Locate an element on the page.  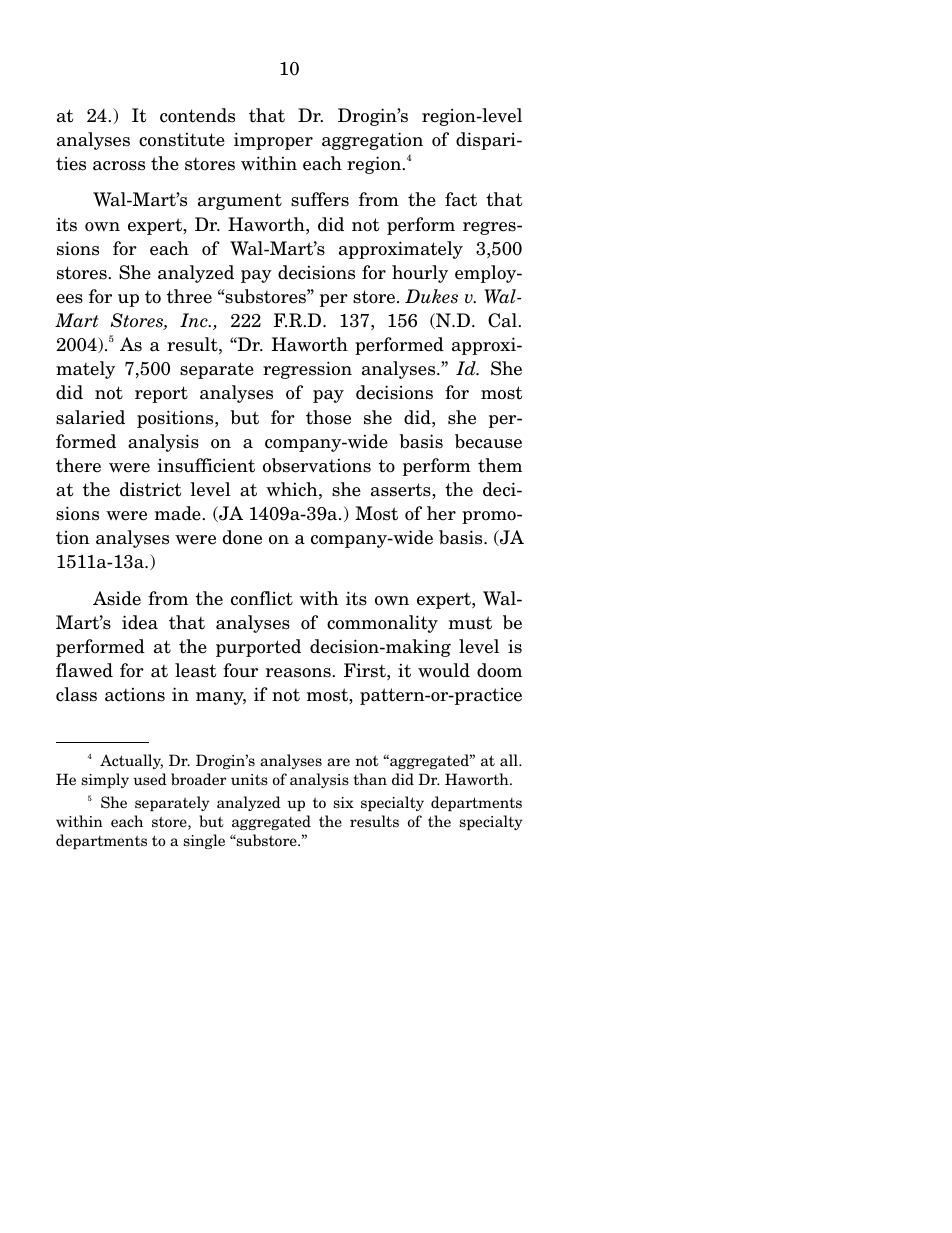
them is located at coordinates (500, 465).
